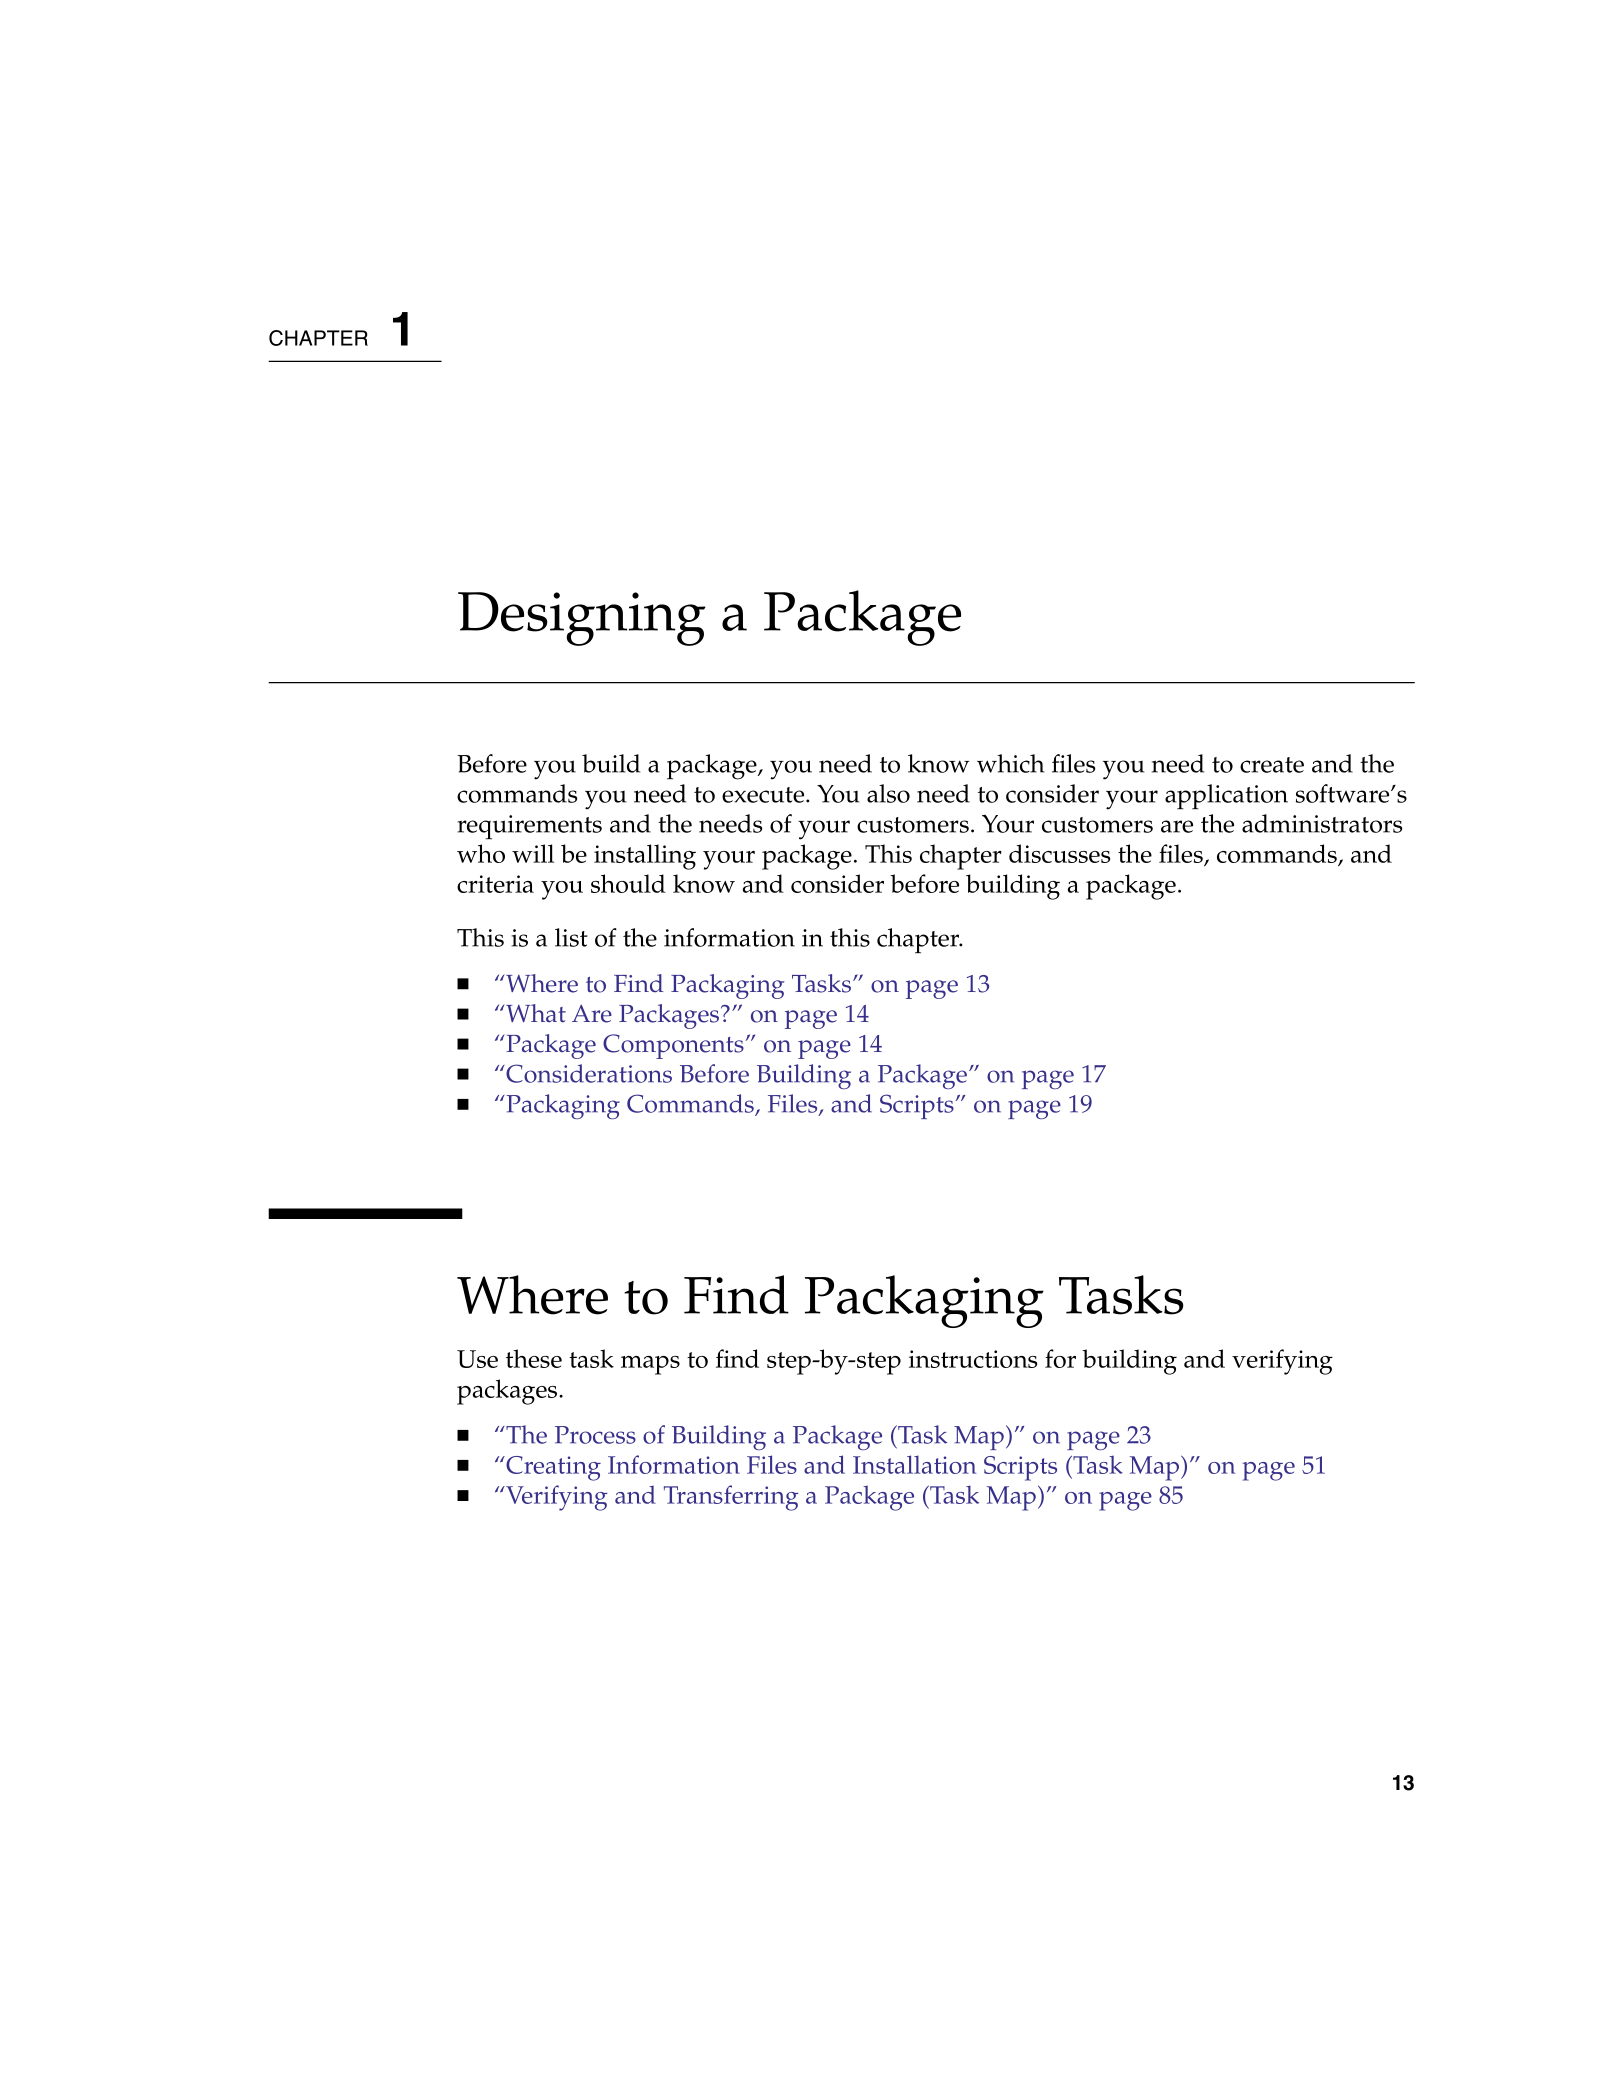  I want to click on Creating, so click(552, 1468).
